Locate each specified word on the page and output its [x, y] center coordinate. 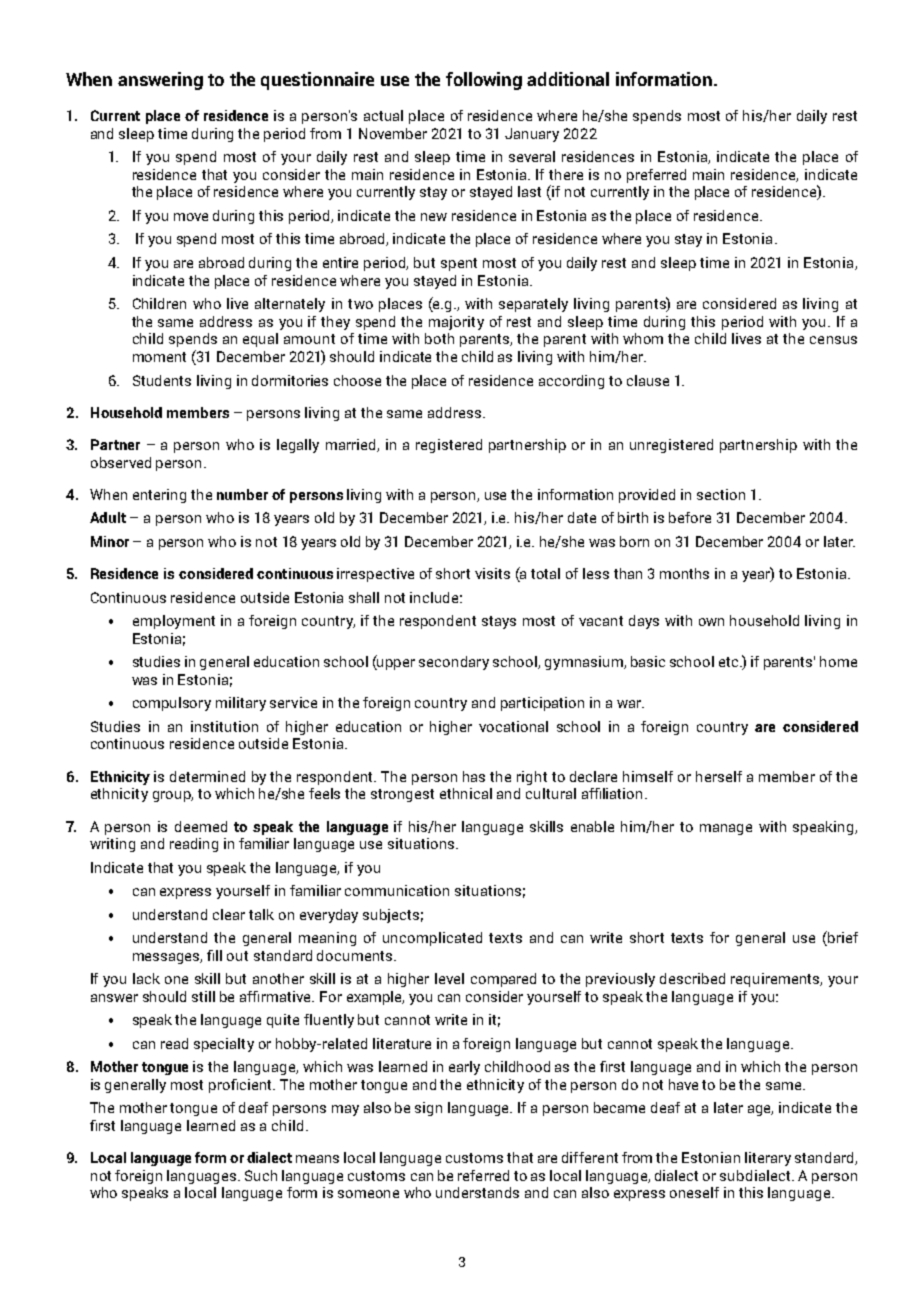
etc [730, 662]
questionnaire [317, 81]
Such [261, 1175]
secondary [454, 663]
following [484, 81]
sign [428, 1109]
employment [174, 622]
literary [768, 1159]
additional [568, 79]
